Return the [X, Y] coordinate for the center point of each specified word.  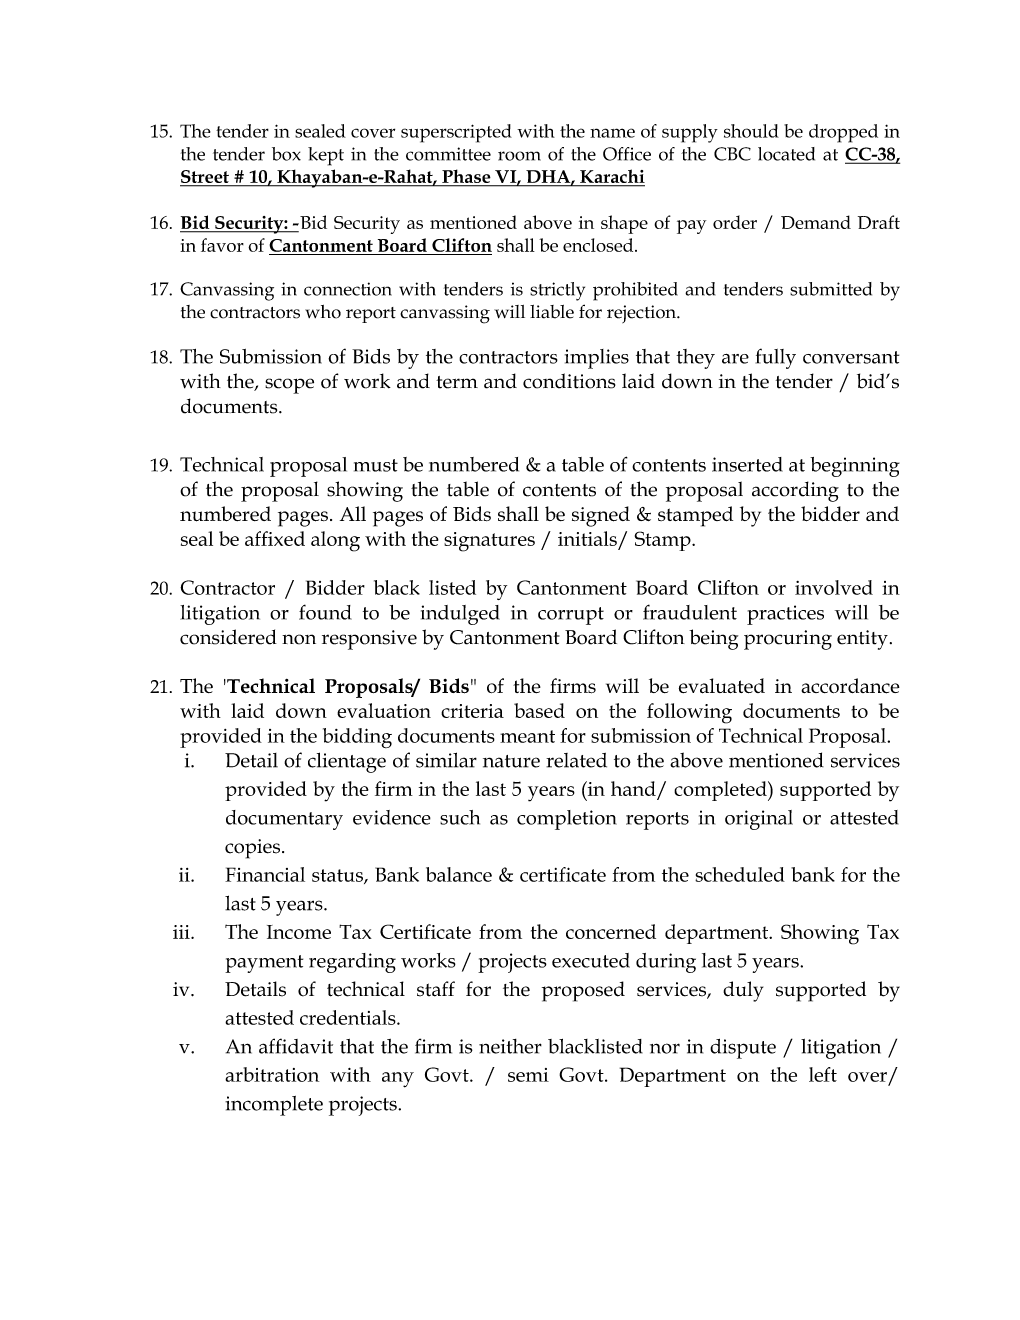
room [519, 156]
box [286, 154]
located [786, 154]
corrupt [571, 616]
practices [785, 615]
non [299, 639]
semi [528, 1075]
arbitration [272, 1074]
